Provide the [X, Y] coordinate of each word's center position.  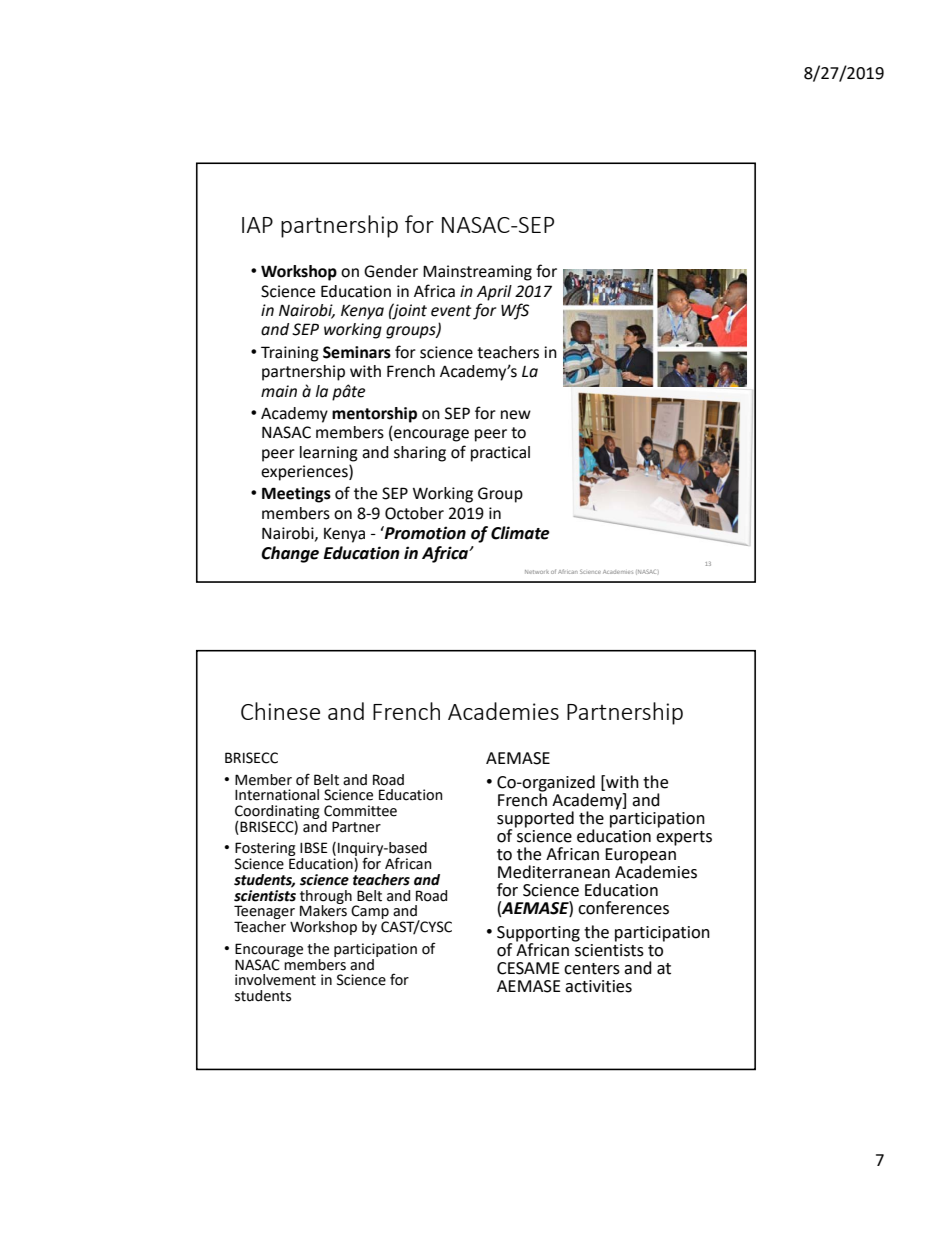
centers [592, 969]
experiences [305, 473]
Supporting [538, 935]
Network [537, 572]
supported [535, 820]
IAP [257, 225]
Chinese [280, 711]
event [451, 311]
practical [500, 454]
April [494, 293]
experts [684, 838]
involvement [275, 980]
